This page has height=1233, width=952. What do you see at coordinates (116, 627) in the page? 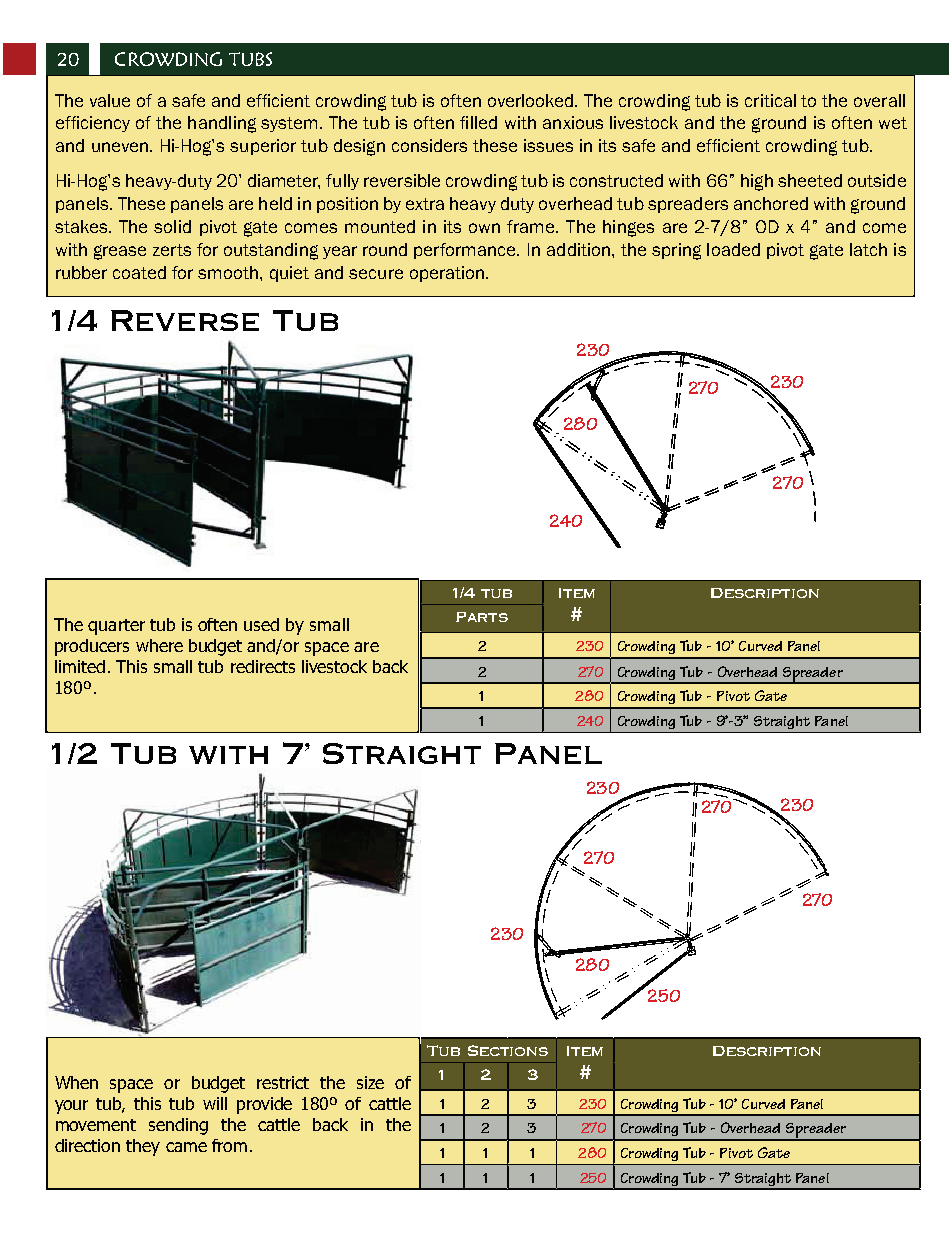
I see `quarter` at bounding box center [116, 627].
